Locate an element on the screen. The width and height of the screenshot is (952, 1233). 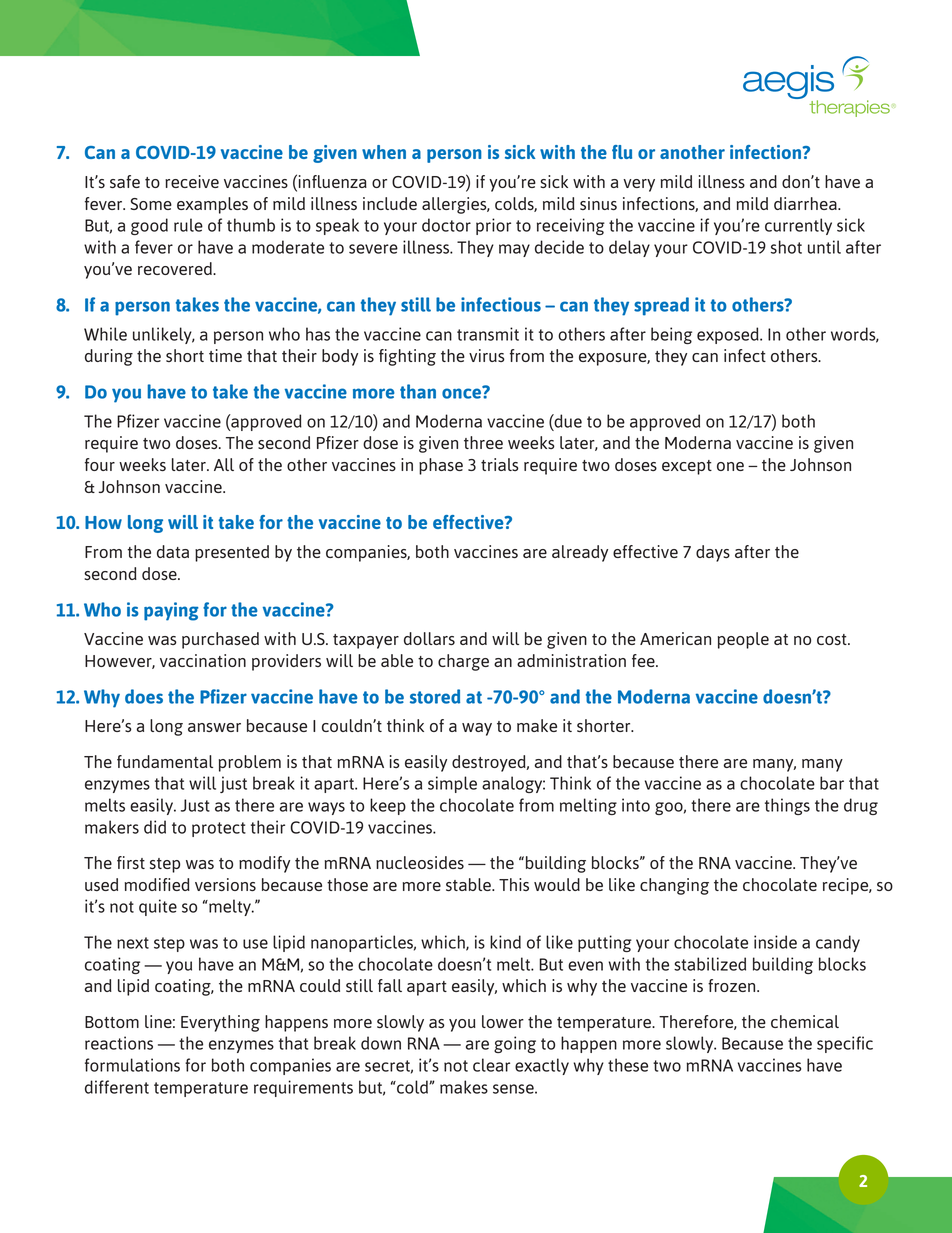
receive is located at coordinates (192, 181).
